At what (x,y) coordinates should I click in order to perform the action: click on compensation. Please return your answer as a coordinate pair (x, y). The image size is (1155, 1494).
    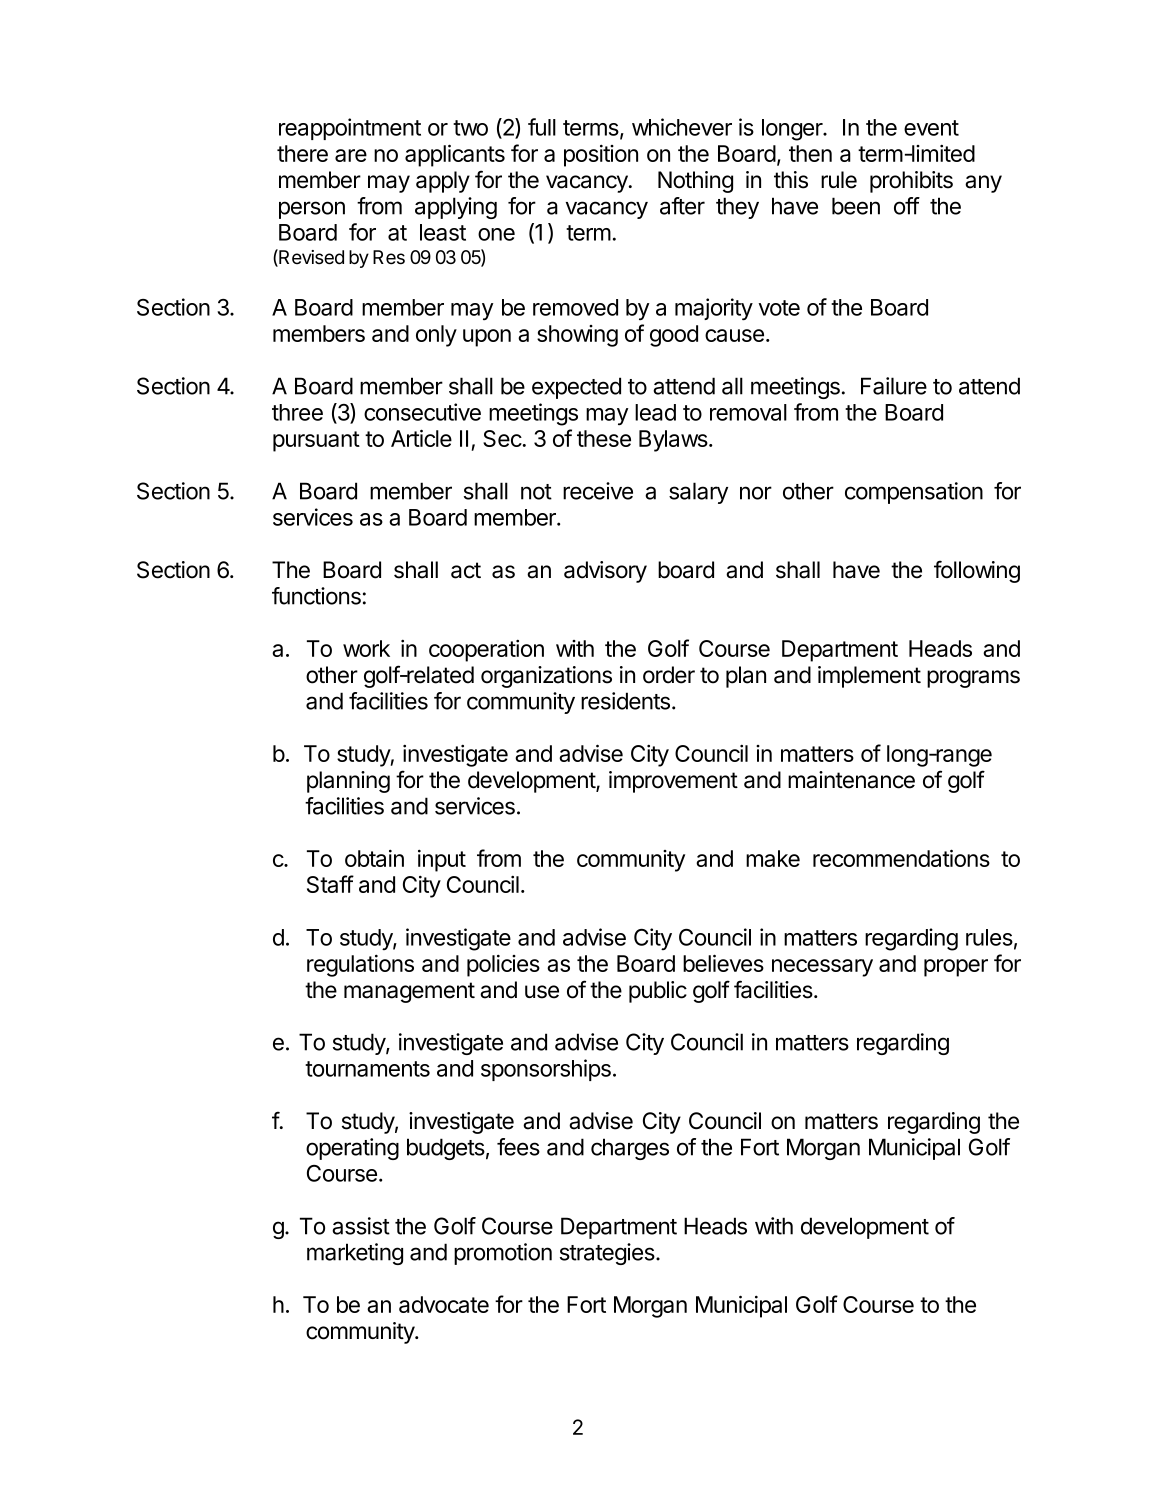
    Looking at the image, I should click on (914, 493).
